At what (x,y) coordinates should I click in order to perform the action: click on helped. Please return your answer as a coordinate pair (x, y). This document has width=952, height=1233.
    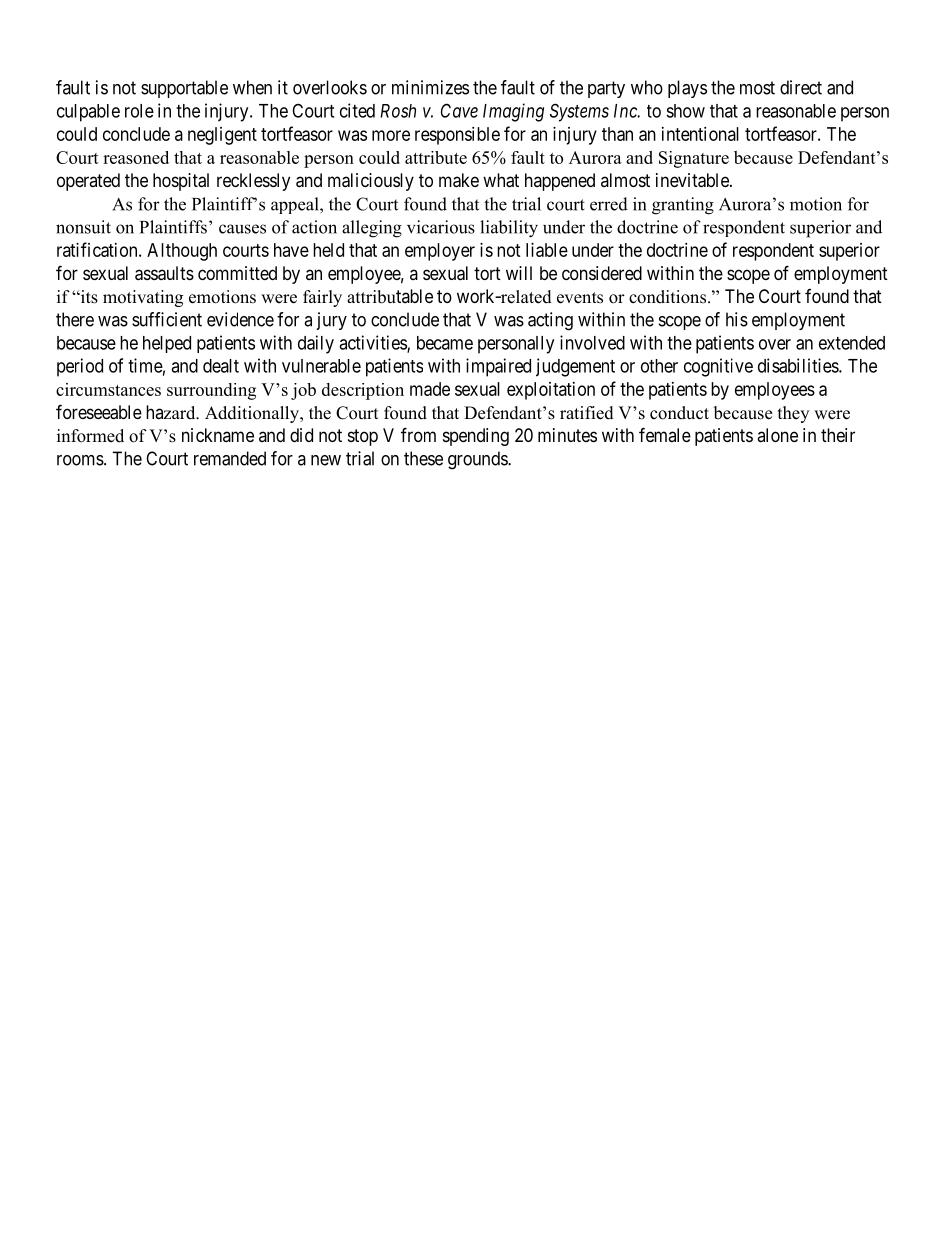
    Looking at the image, I should click on (167, 344).
